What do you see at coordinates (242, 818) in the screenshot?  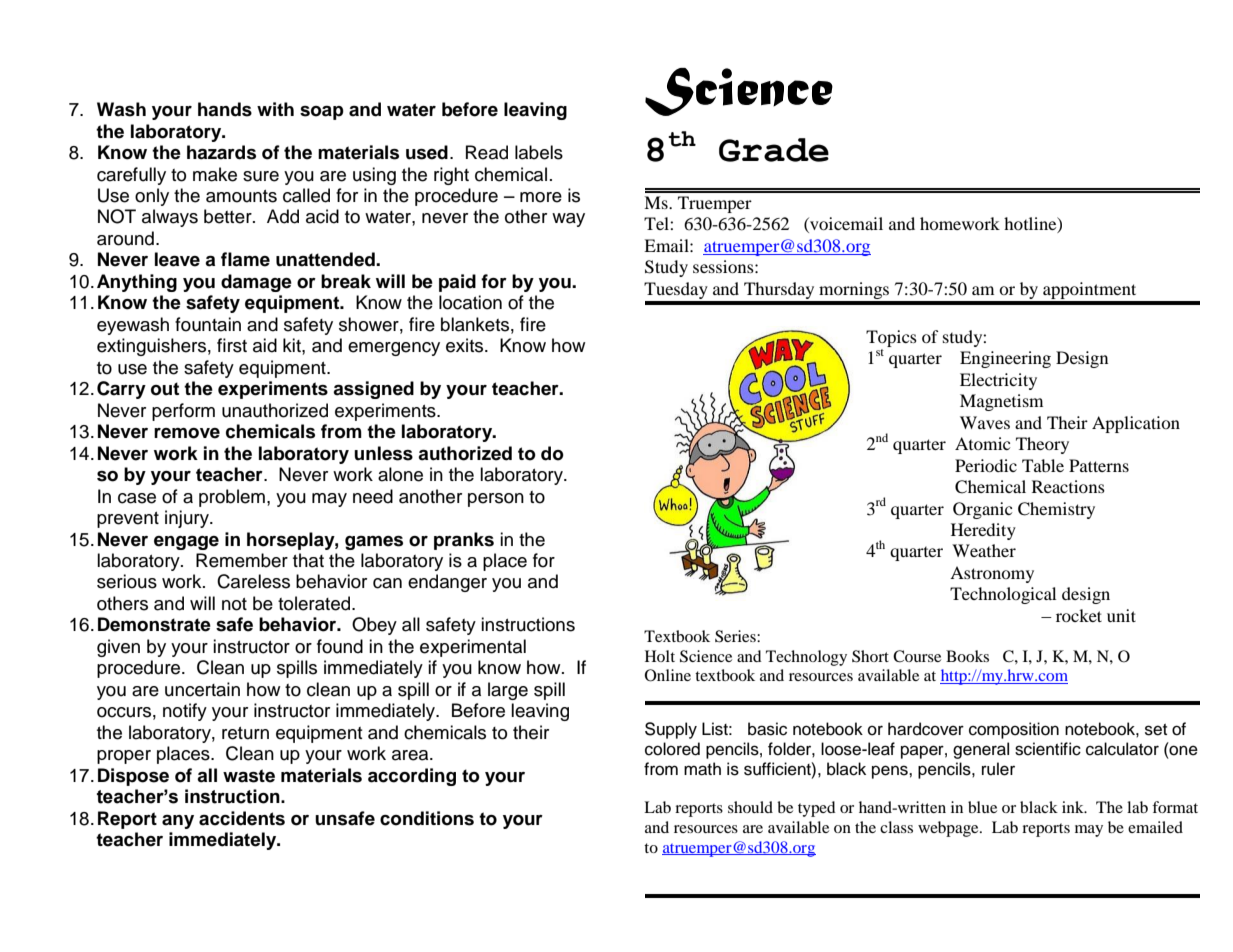 I see `accidents` at bounding box center [242, 818].
